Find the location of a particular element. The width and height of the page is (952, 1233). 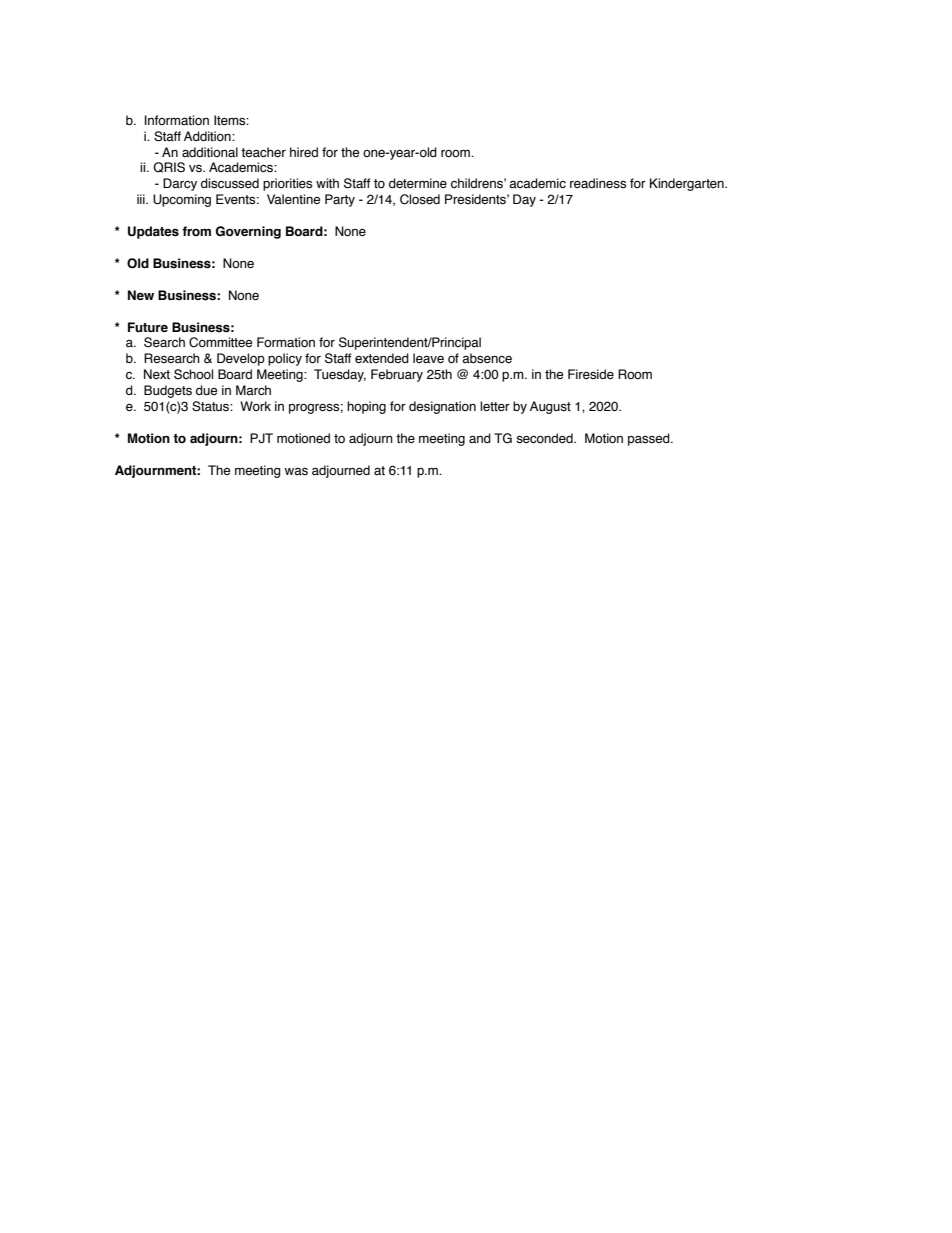

absence is located at coordinates (487, 358).
